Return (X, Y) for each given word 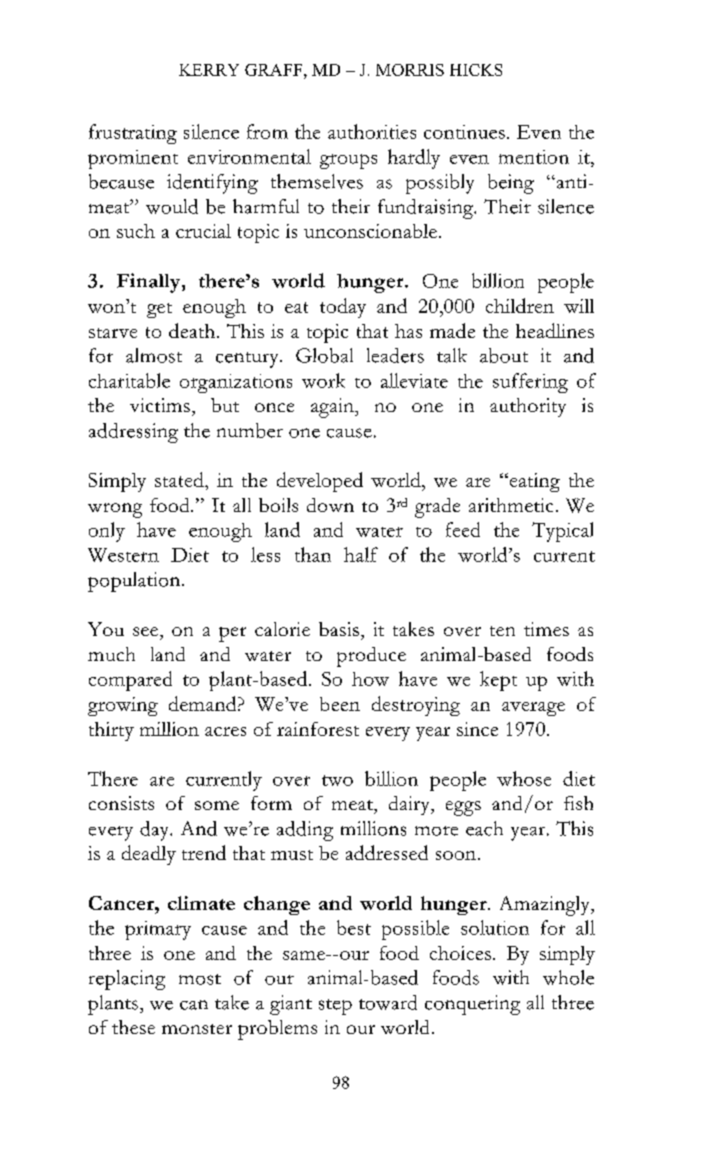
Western (123, 555)
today (343, 308)
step (335, 1007)
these (133, 1027)
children (520, 305)
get (159, 310)
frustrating (133, 134)
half (361, 554)
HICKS (476, 70)
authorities (372, 131)
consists (121, 803)
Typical (562, 532)
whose (524, 778)
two (337, 780)
